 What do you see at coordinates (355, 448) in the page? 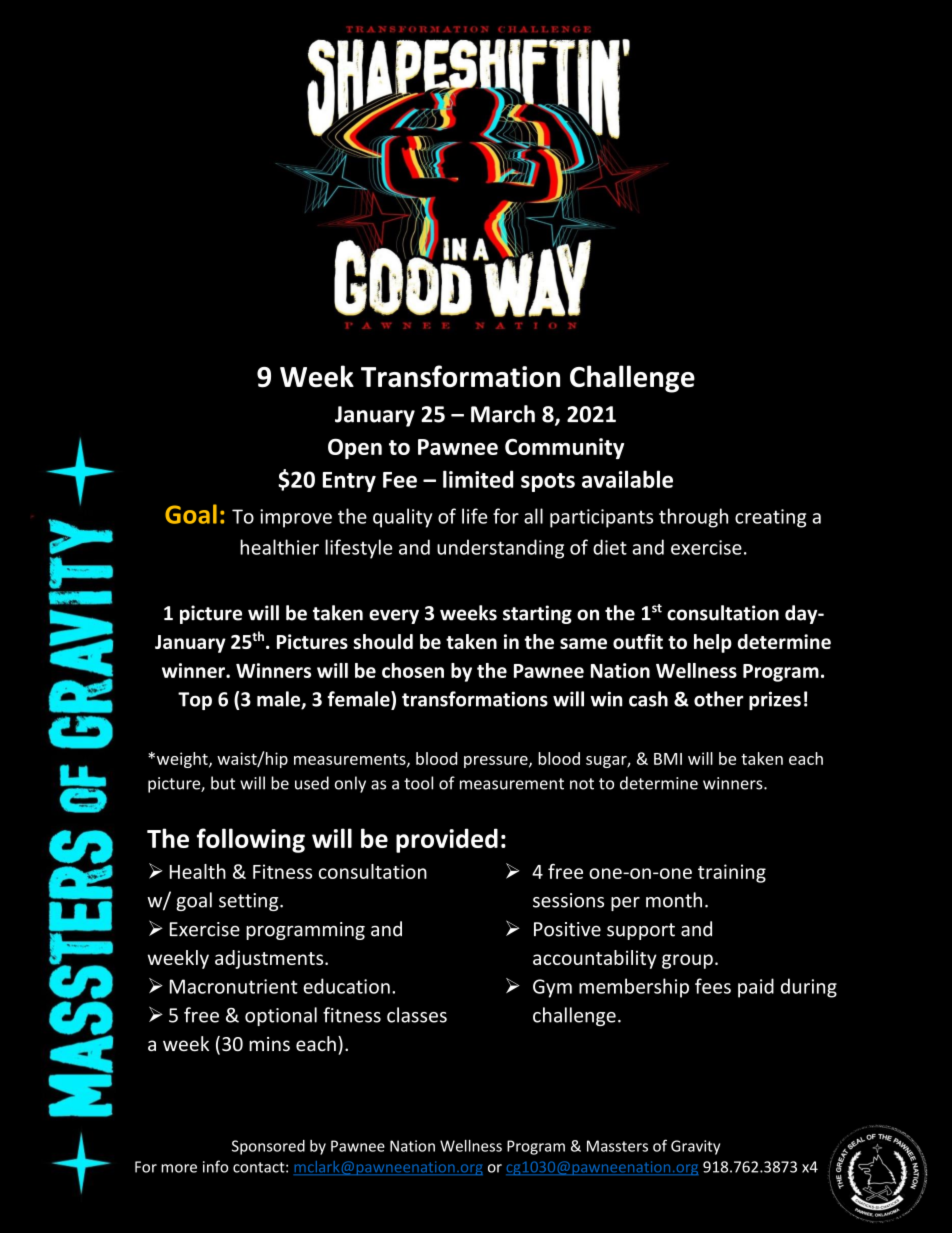
I see `Open` at bounding box center [355, 448].
